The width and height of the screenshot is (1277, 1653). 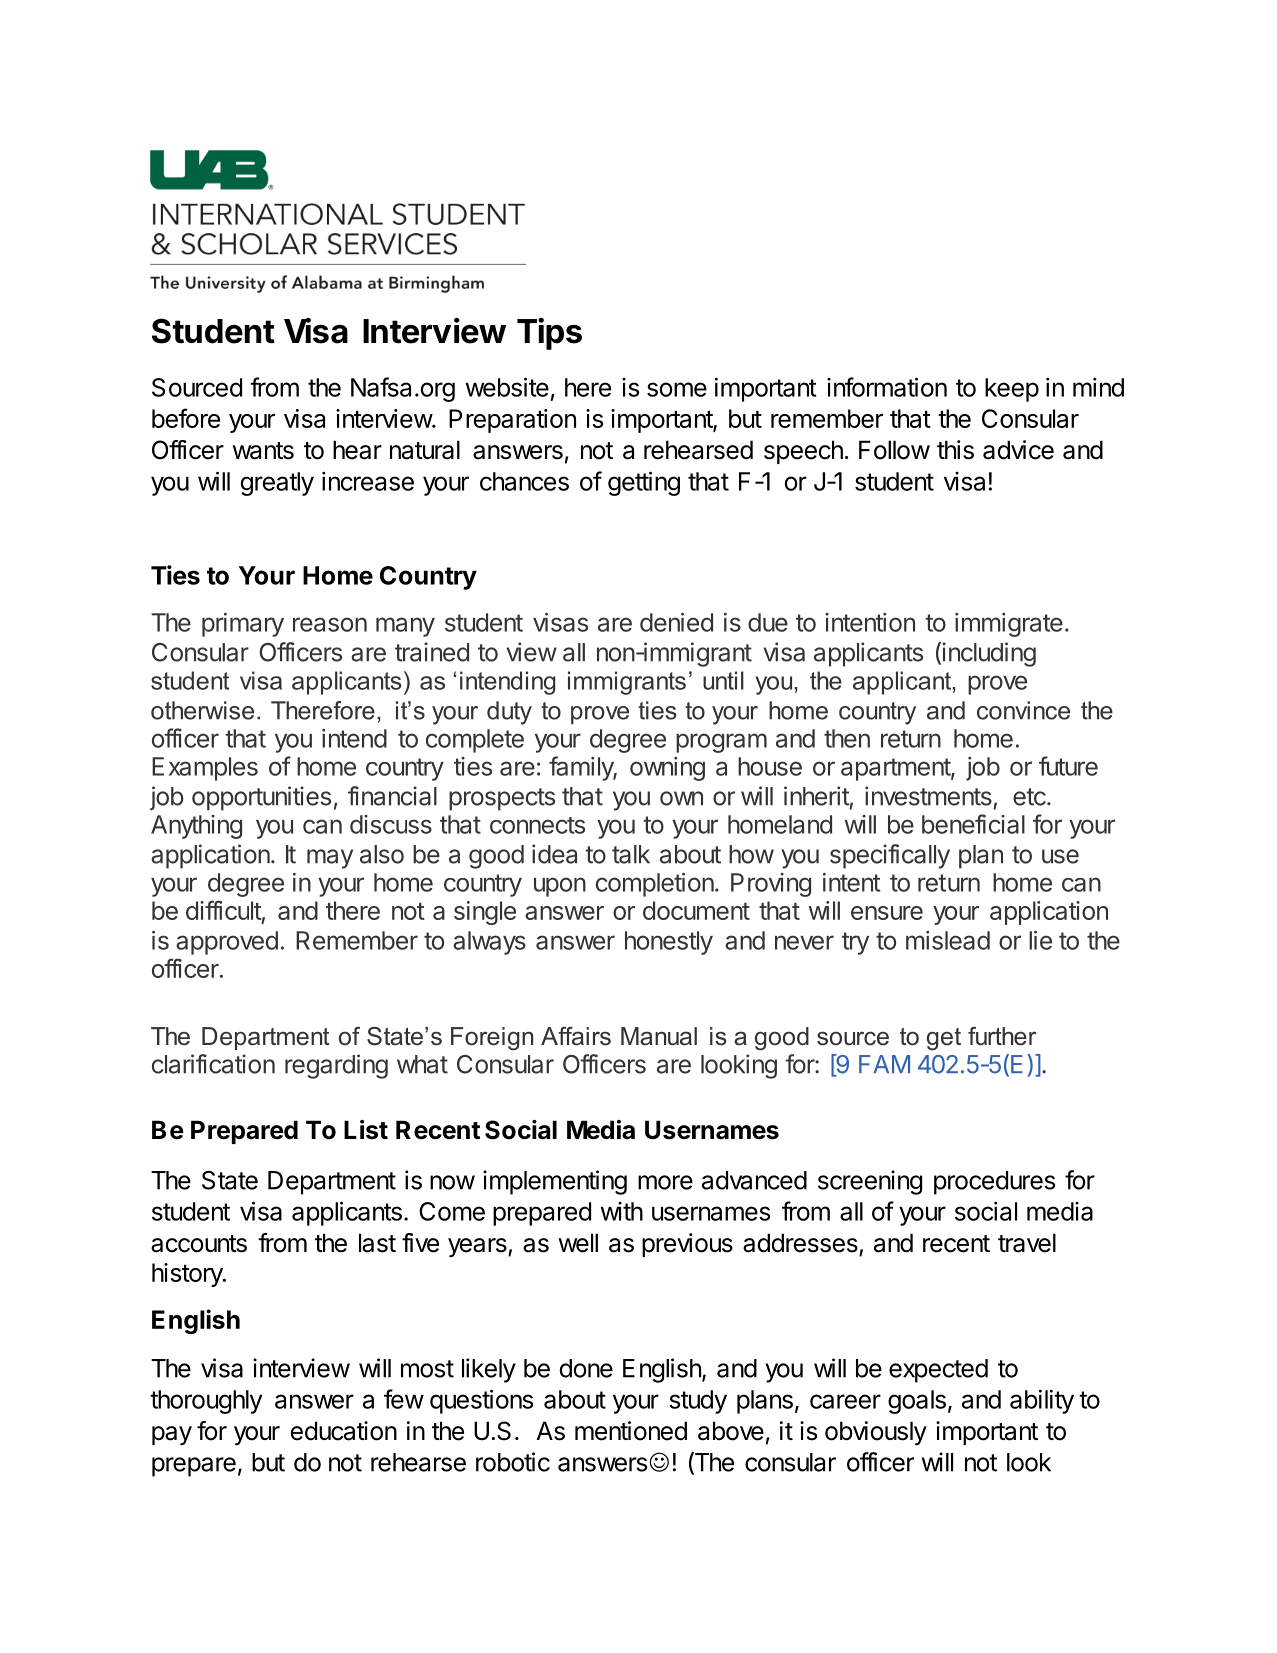 I want to click on some, so click(x=677, y=389).
